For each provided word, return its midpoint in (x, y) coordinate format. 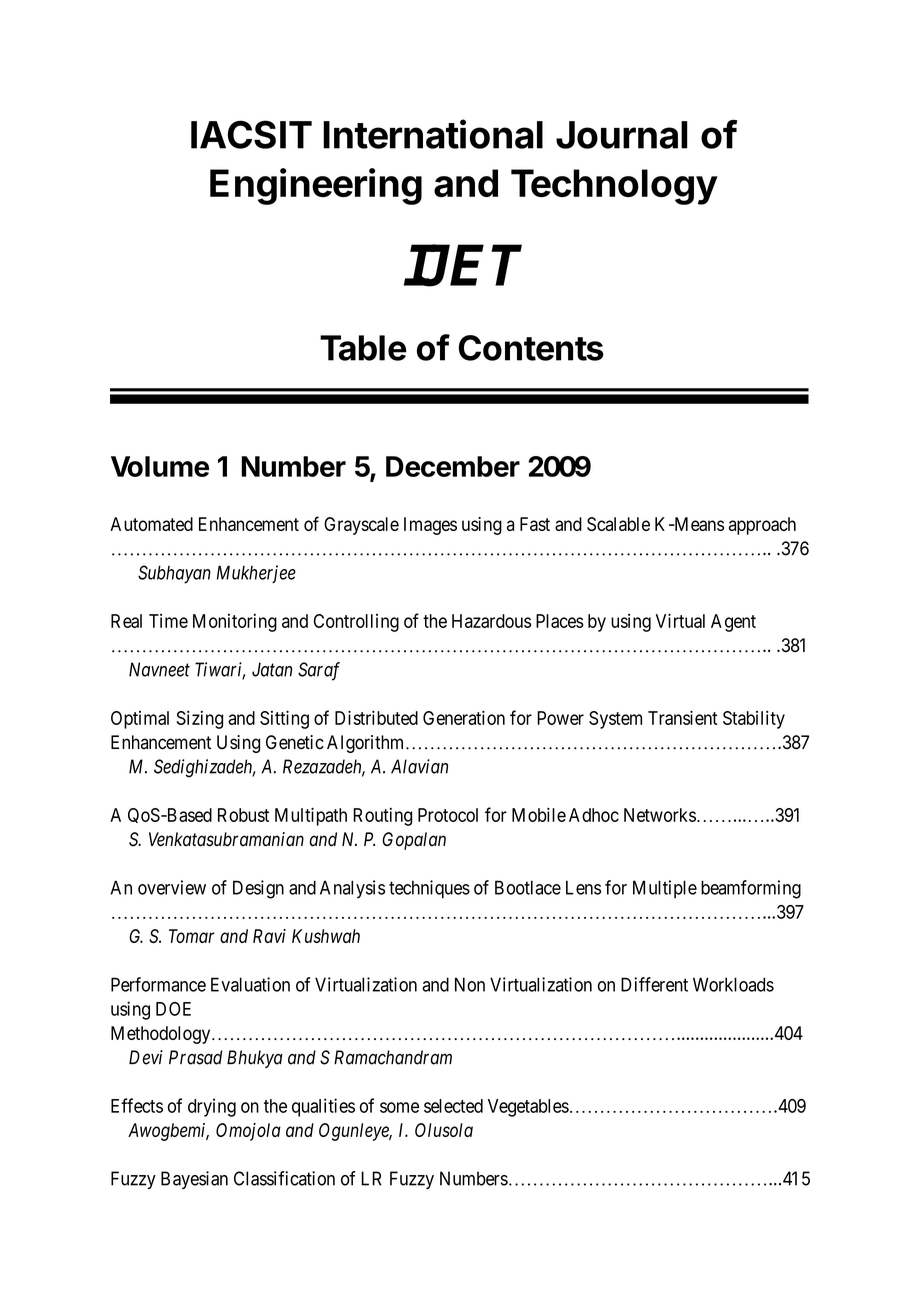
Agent (733, 623)
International (433, 134)
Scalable (618, 524)
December (453, 466)
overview (172, 887)
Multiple (665, 889)
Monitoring (235, 623)
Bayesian (194, 1180)
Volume (160, 466)
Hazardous (491, 621)
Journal (622, 135)
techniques (429, 889)
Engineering (316, 186)
